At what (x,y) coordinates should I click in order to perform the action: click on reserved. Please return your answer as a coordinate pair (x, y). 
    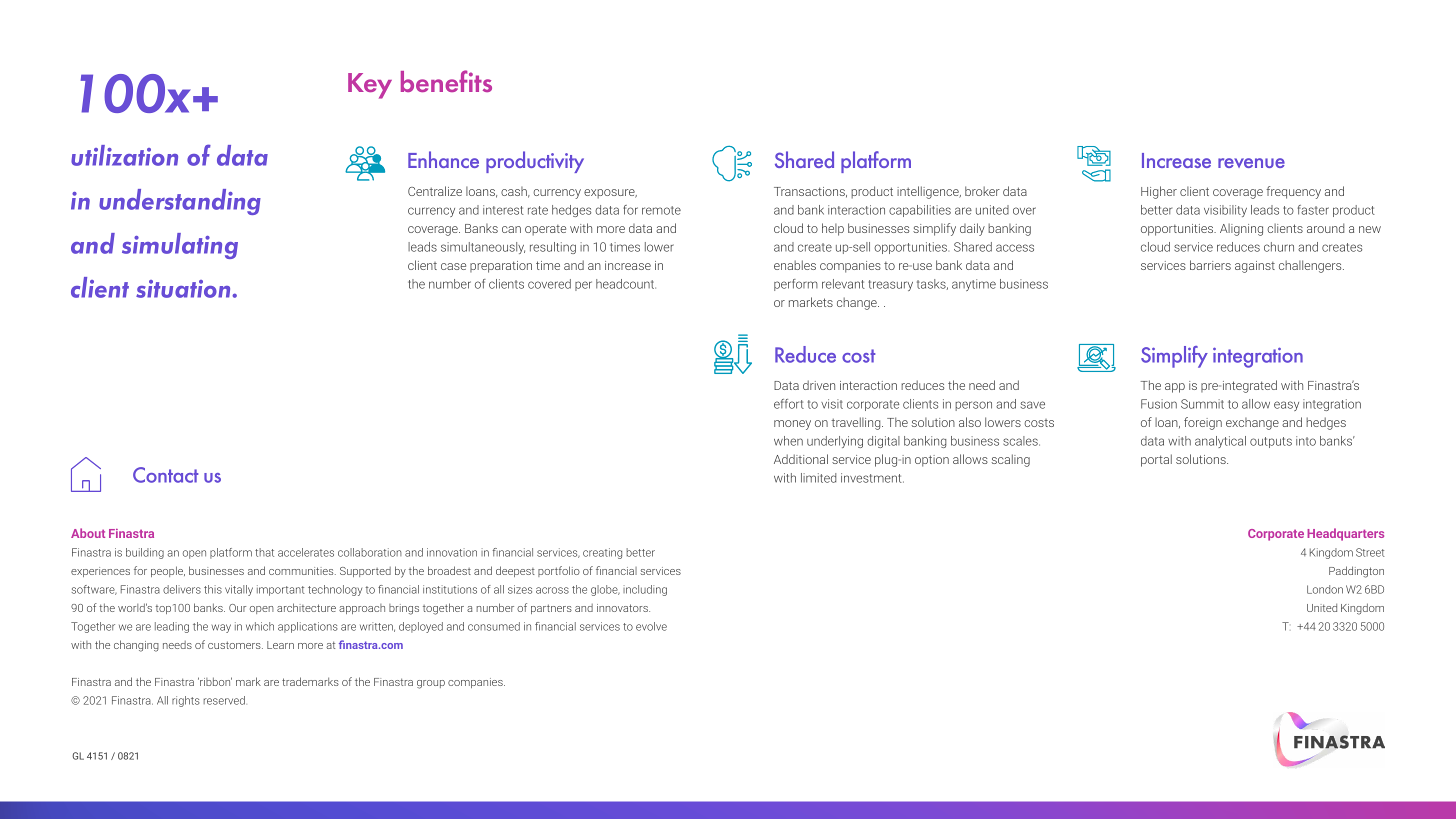
    Looking at the image, I should click on (224, 700).
